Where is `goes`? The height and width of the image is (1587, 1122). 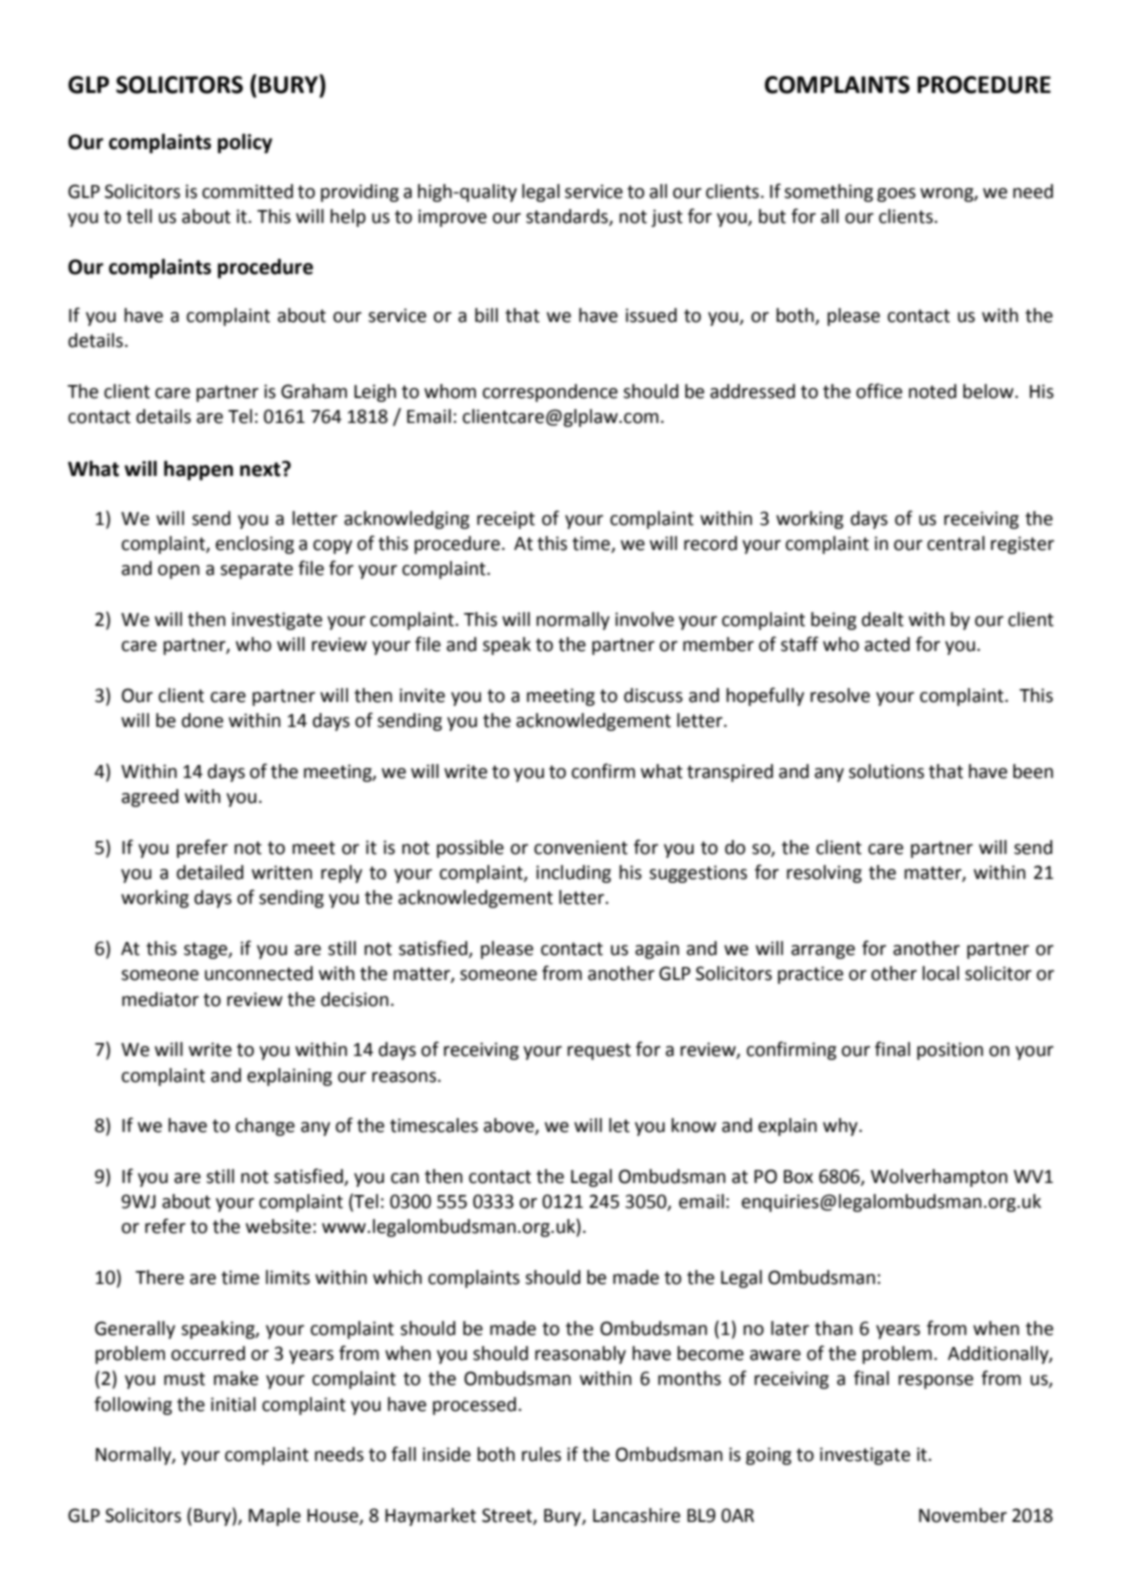 goes is located at coordinates (896, 195).
